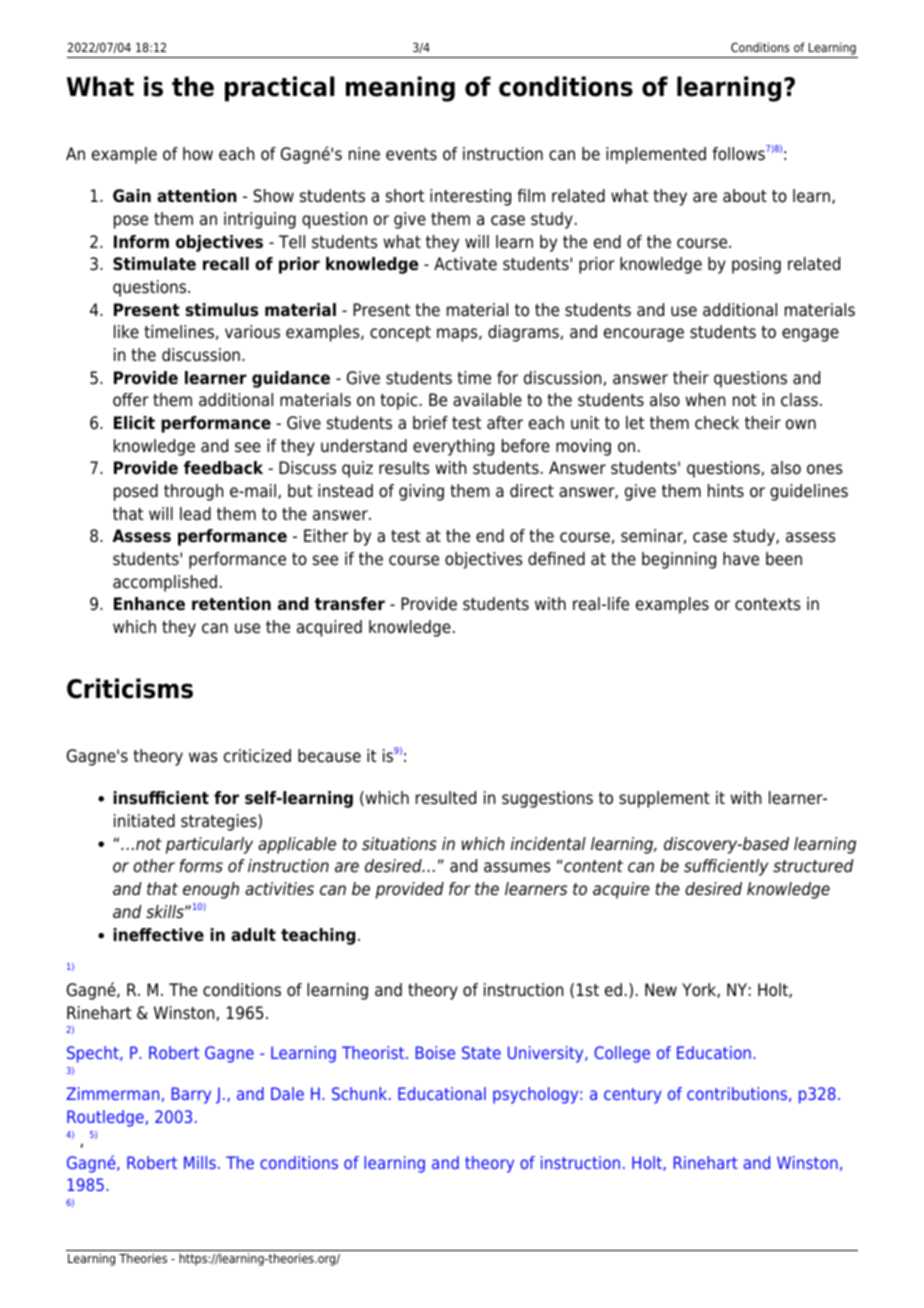  What do you see at coordinates (222, 310) in the screenshot?
I see `stimulus` at bounding box center [222, 310].
